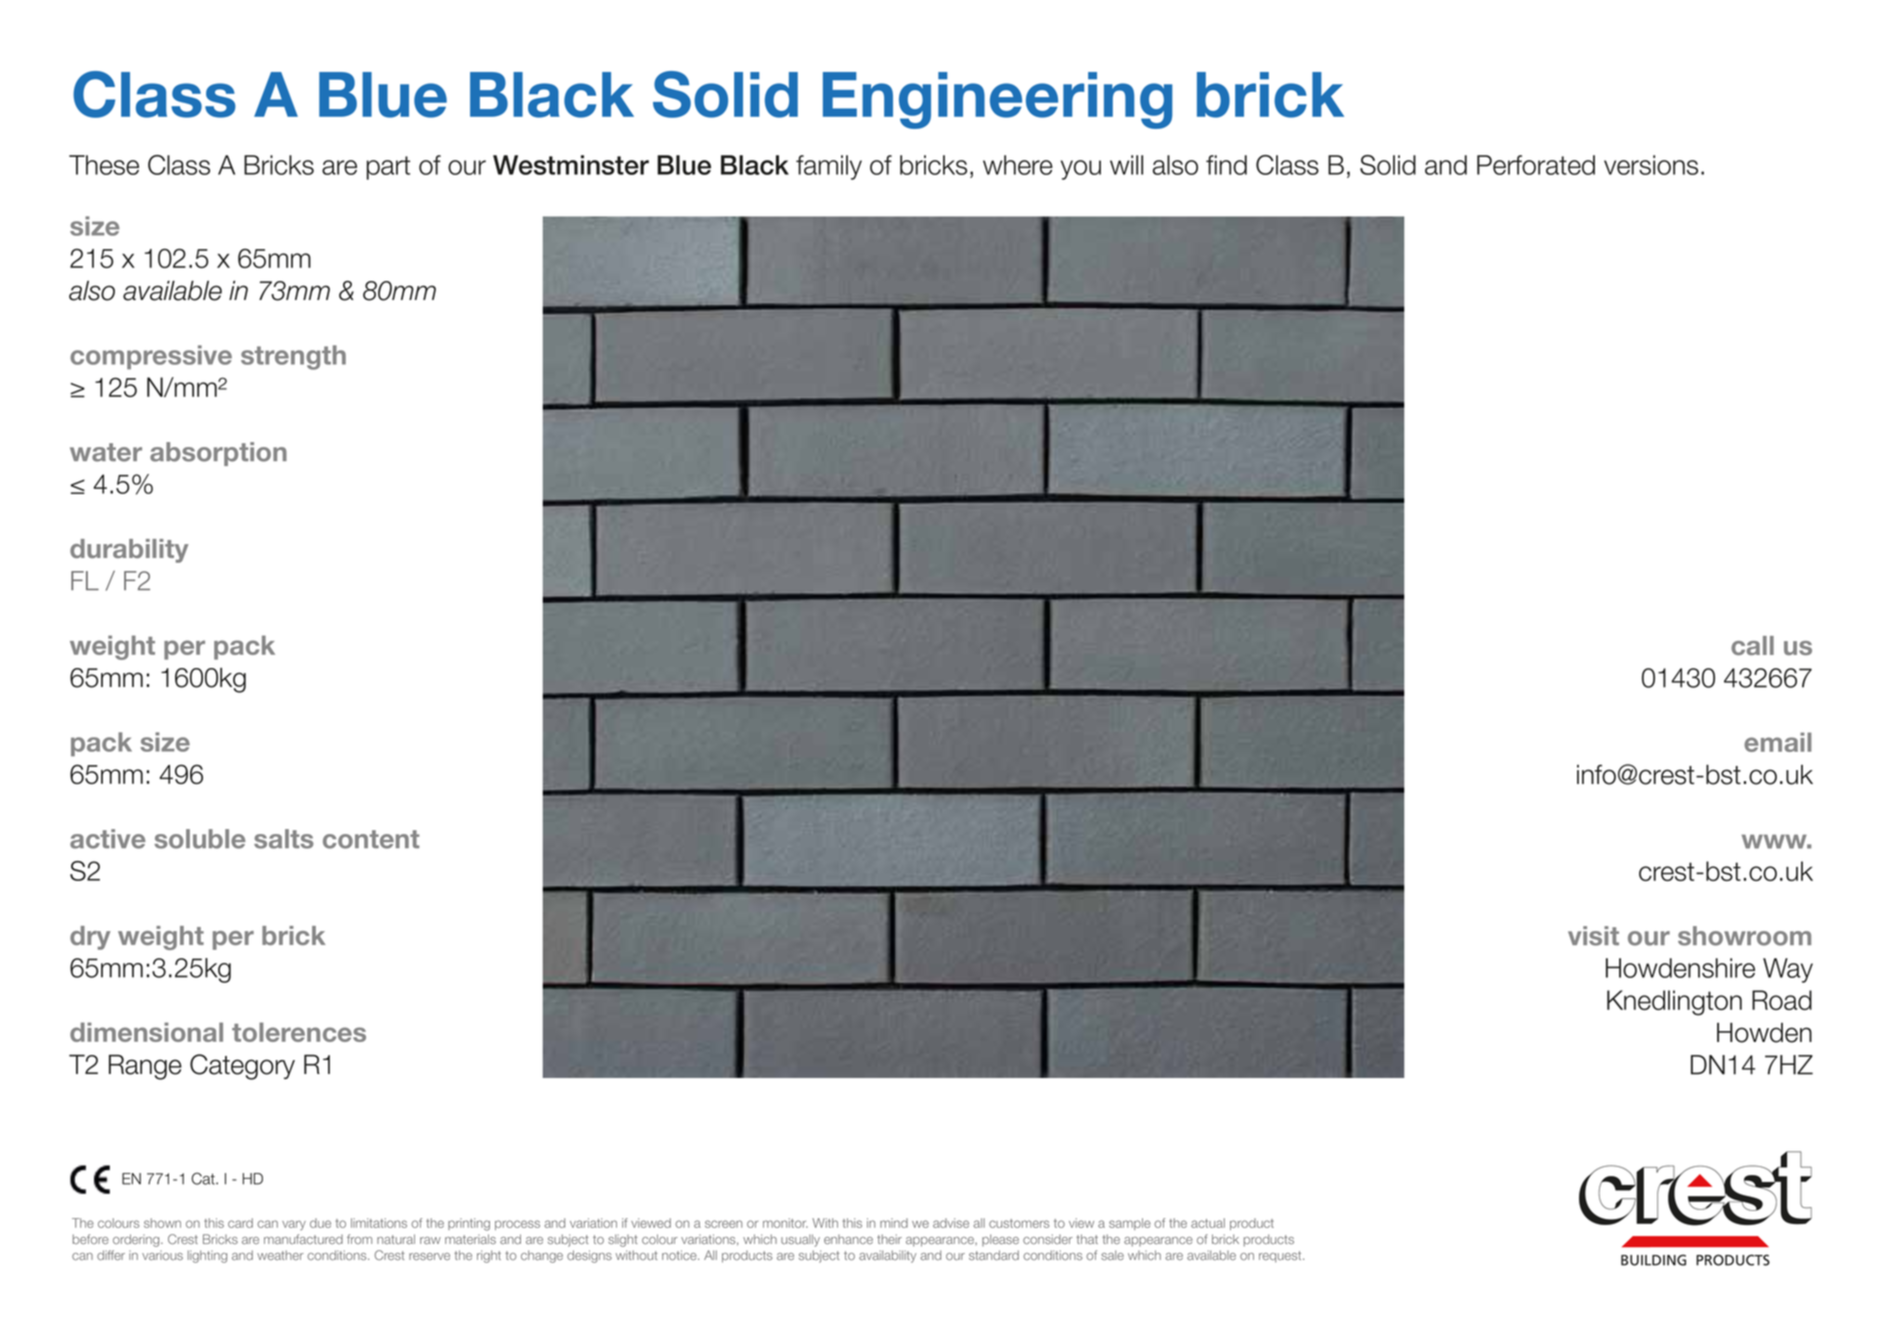 The height and width of the document is (1333, 1885). Describe the element at coordinates (1752, 645) in the document. I see `call` at that location.
